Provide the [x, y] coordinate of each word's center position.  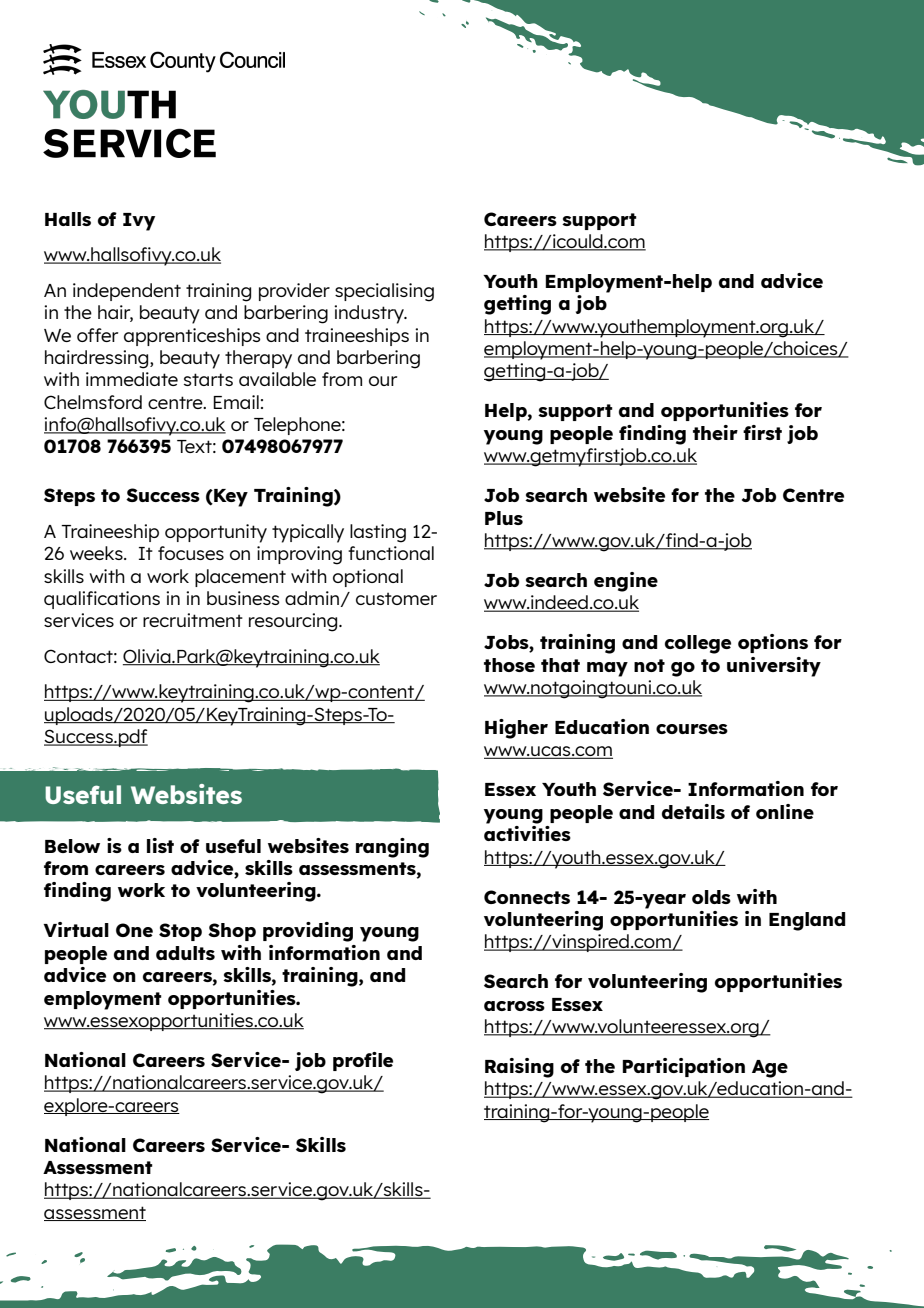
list [160, 845]
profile [363, 1061]
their [715, 432]
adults [185, 953]
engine [626, 582]
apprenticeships [192, 337]
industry [370, 314]
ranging [392, 848]
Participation [683, 1067]
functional [391, 553]
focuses [191, 553]
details [693, 811]
